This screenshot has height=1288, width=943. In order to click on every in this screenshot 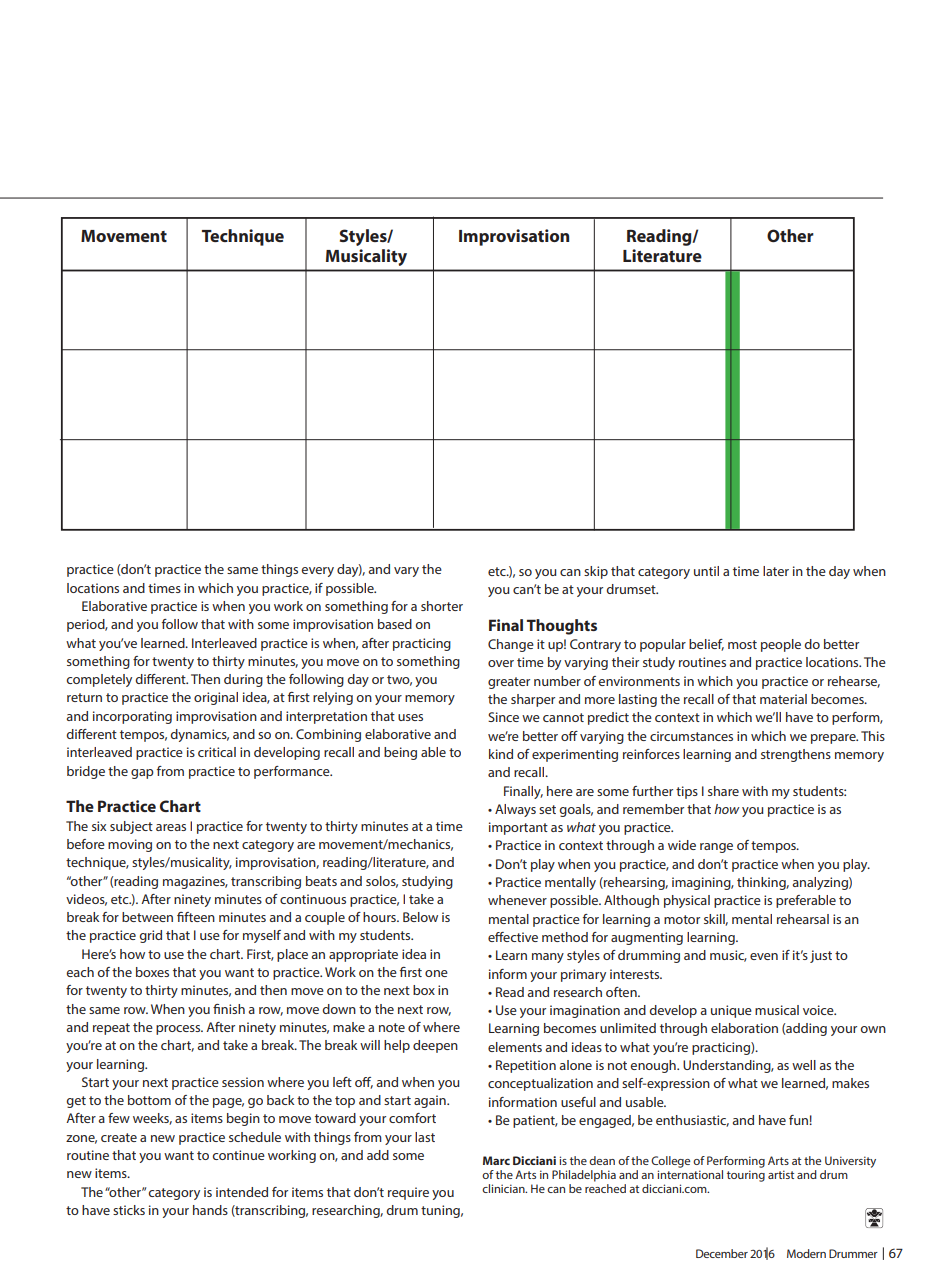, I will do `click(317, 572)`.
